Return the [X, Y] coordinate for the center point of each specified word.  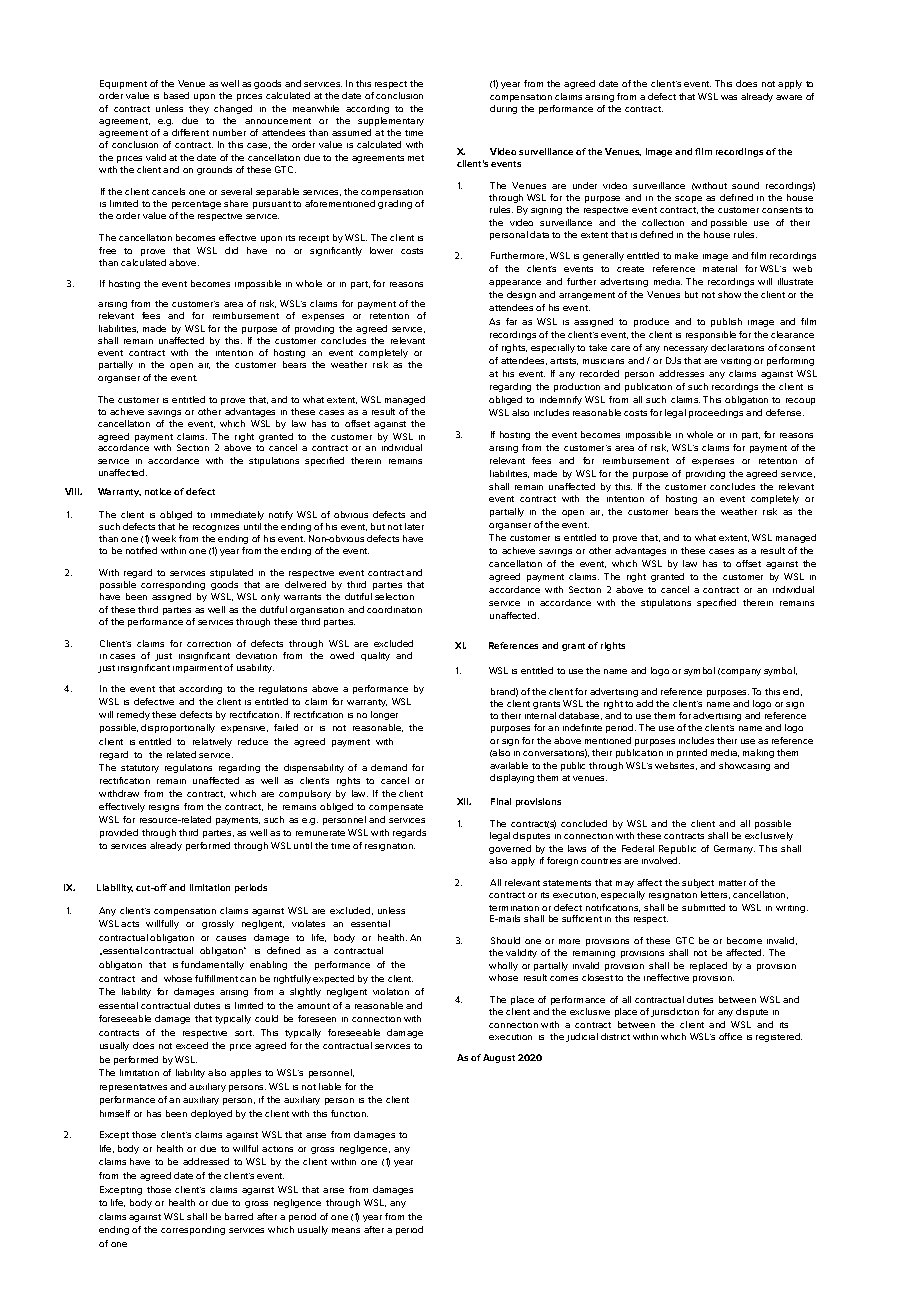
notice [158, 491]
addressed [206, 1161]
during [503, 109]
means [346, 1230]
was [729, 97]
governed [510, 849]
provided [119, 833]
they [199, 109]
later [414, 526]
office [730, 1036]
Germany [734, 849]
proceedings [716, 413]
